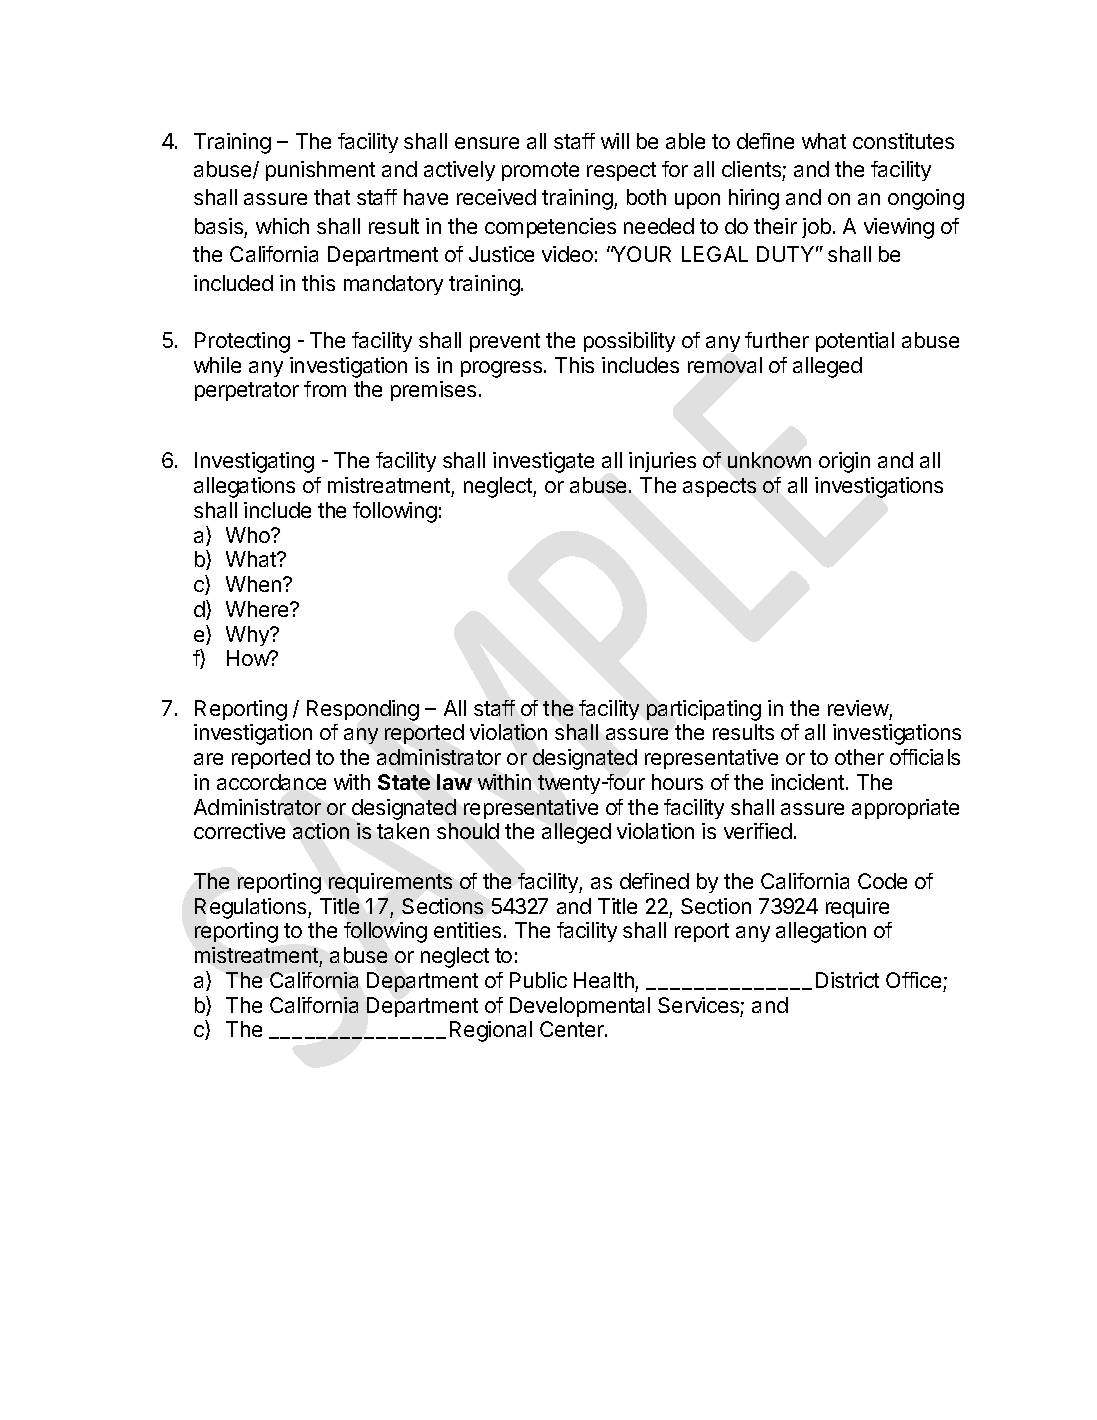 This screenshot has height=1420, width=1097. Describe the element at coordinates (580, 1007) in the screenshot. I see `Developmental` at that location.
